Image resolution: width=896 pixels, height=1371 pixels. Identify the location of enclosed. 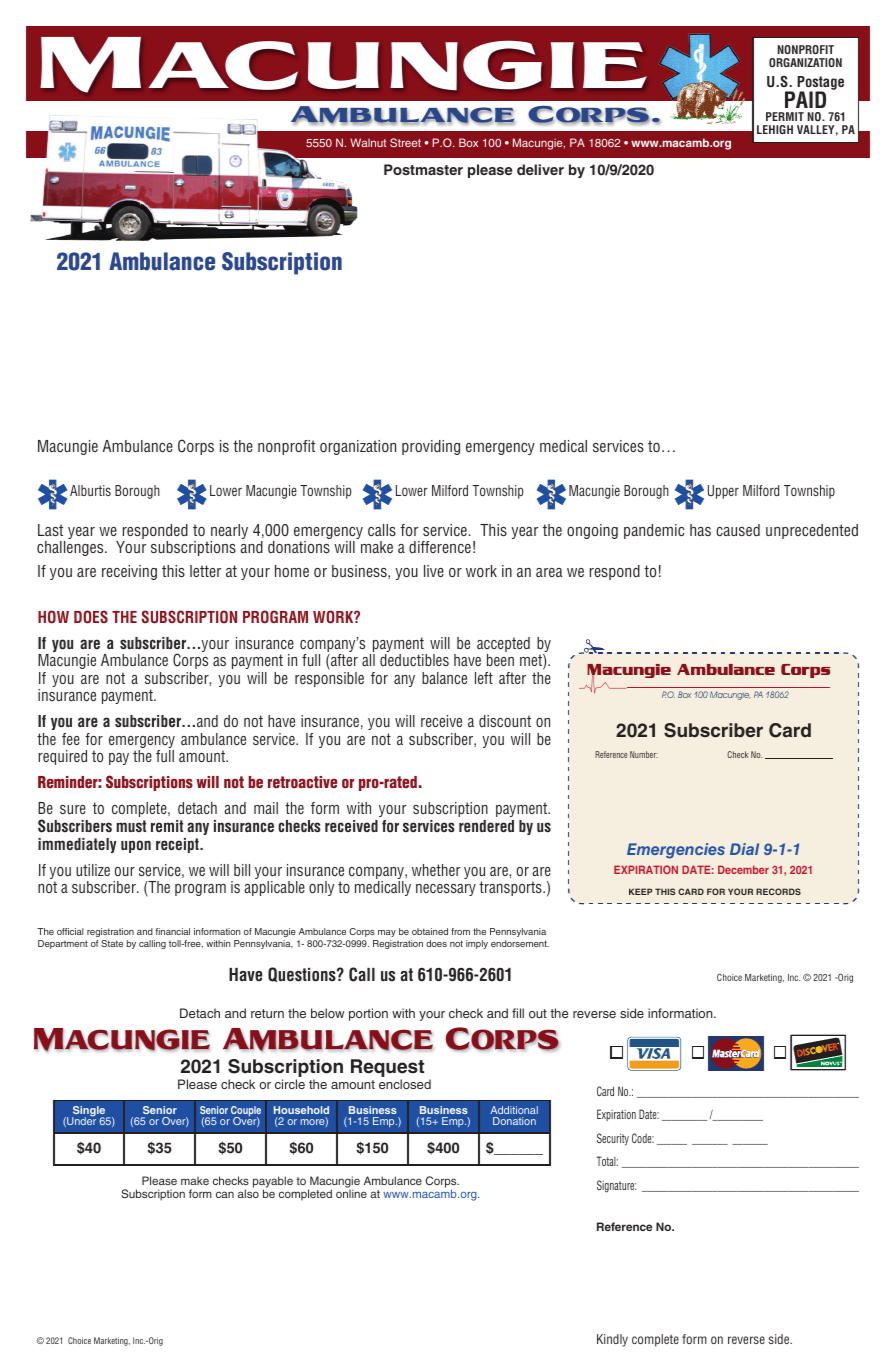
(405, 1084).
